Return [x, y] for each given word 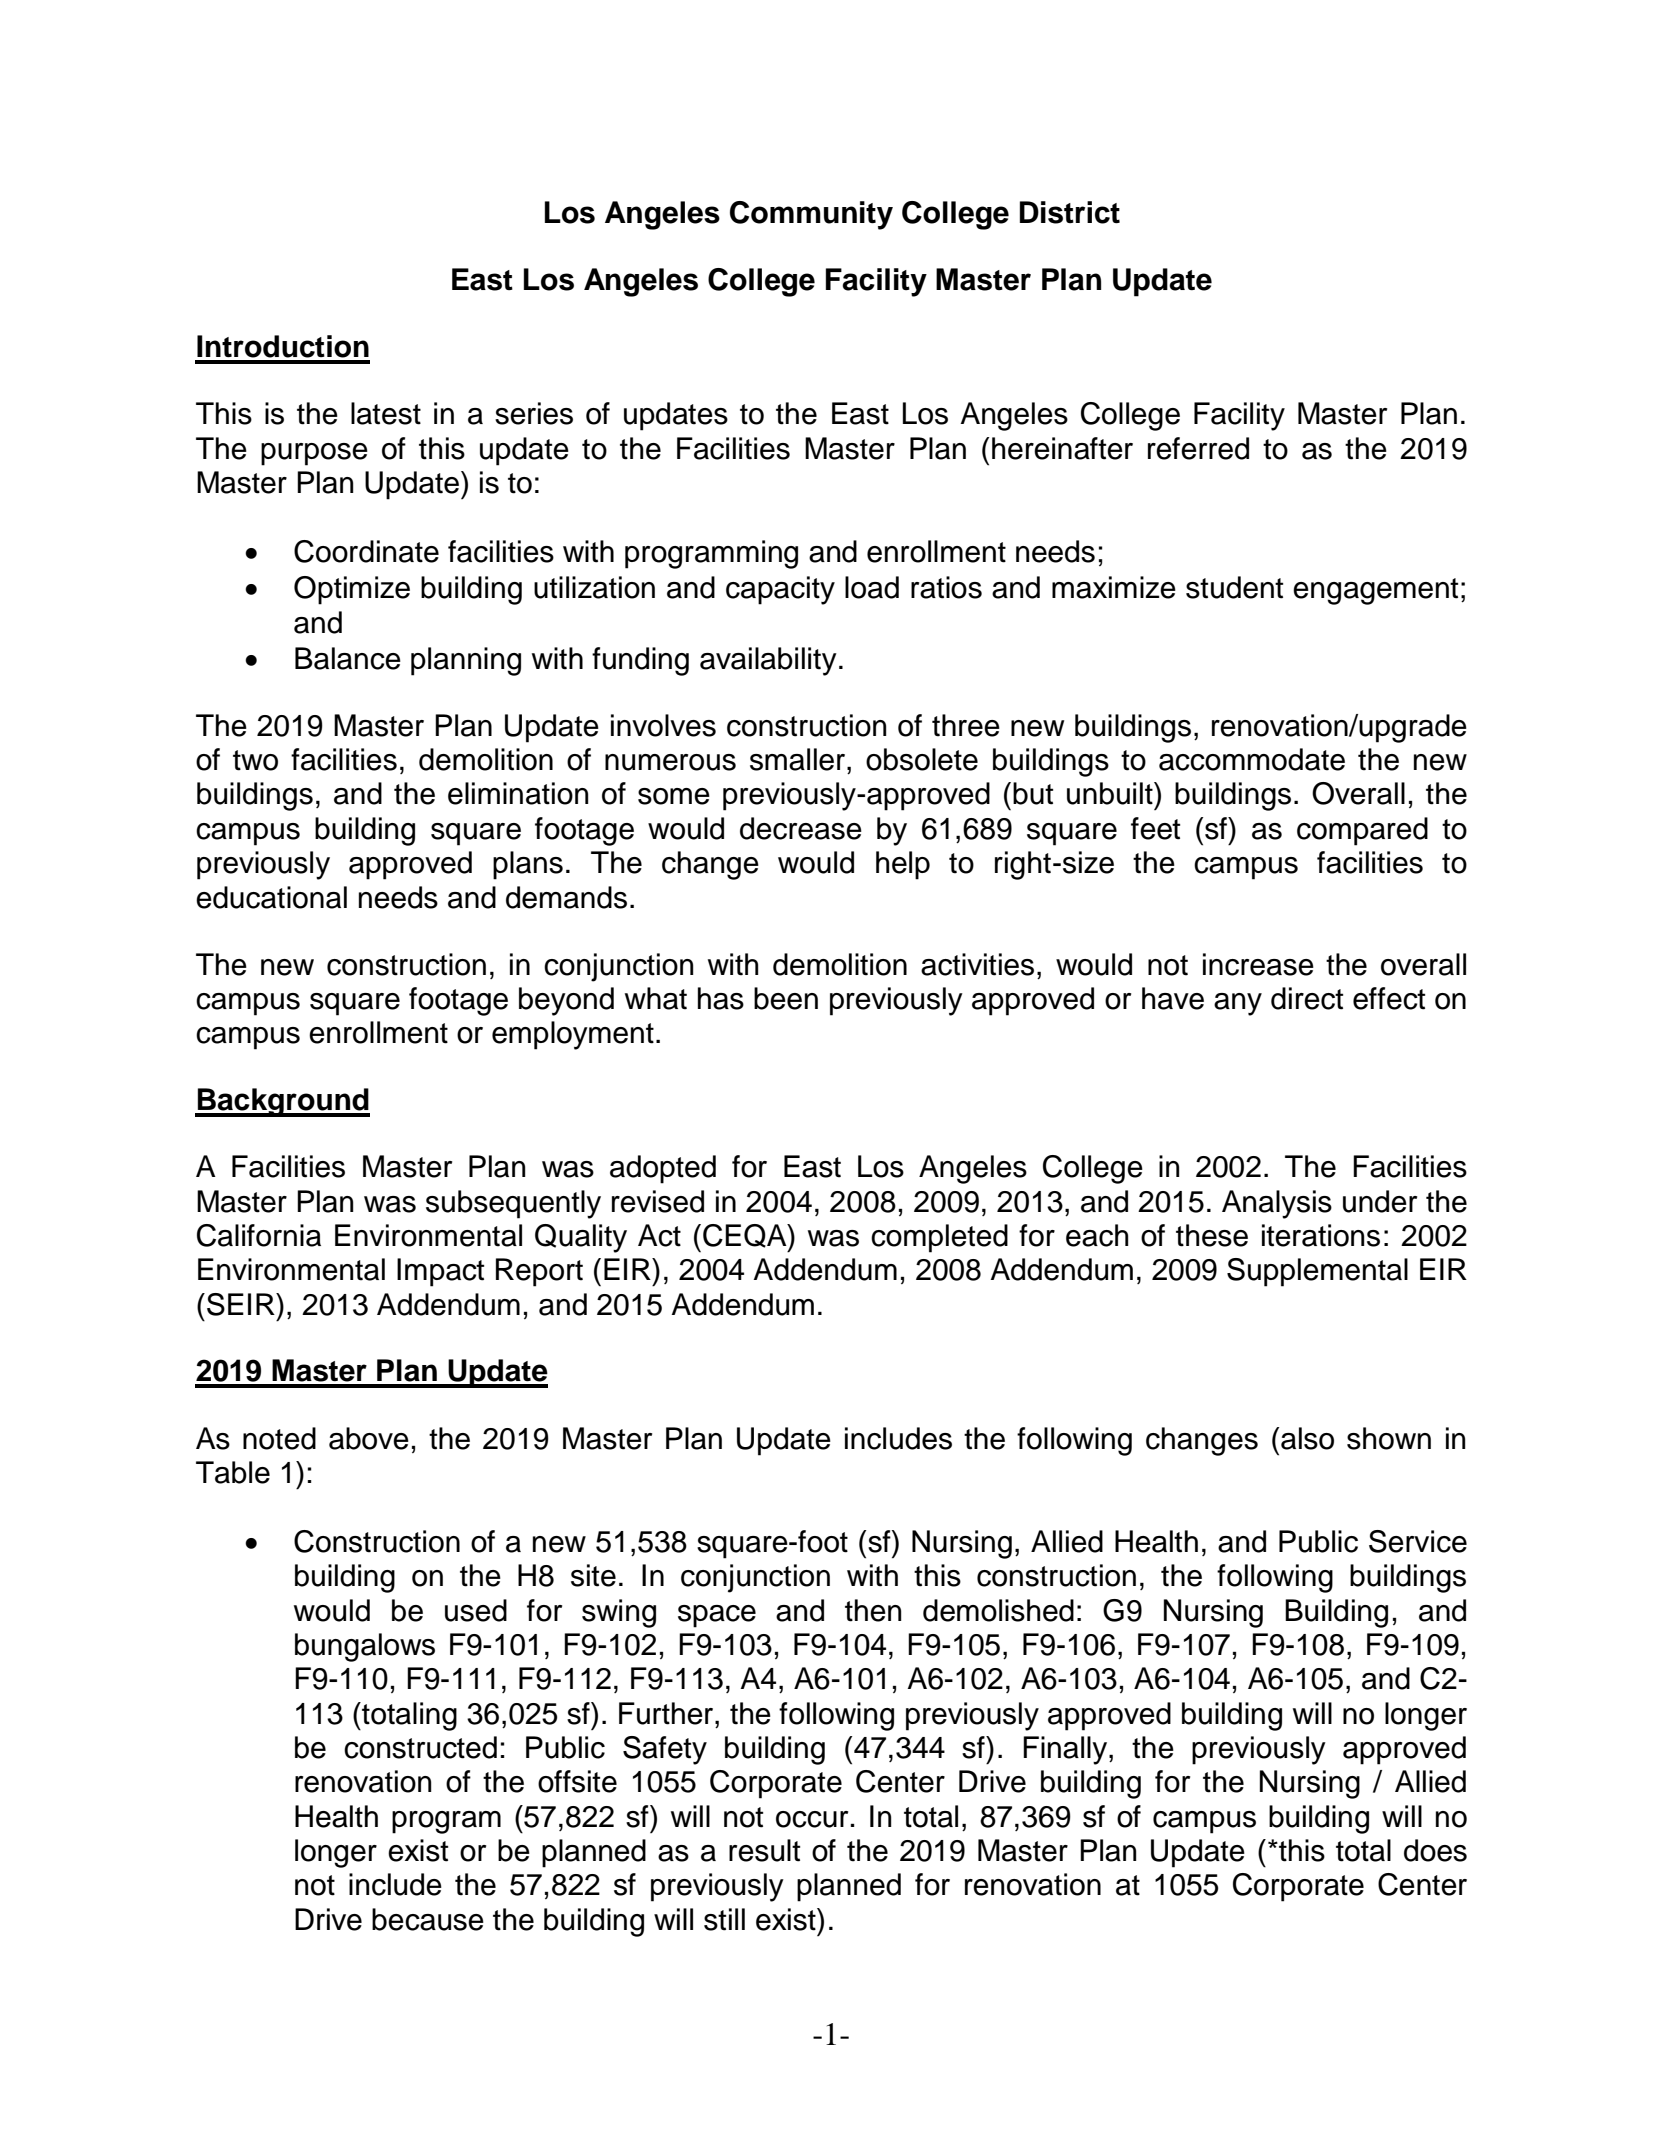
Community [811, 215]
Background [283, 1102]
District [1070, 212]
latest [386, 413]
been [786, 998]
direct [1307, 998]
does [1435, 1850]
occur [812, 1819]
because [428, 1919]
